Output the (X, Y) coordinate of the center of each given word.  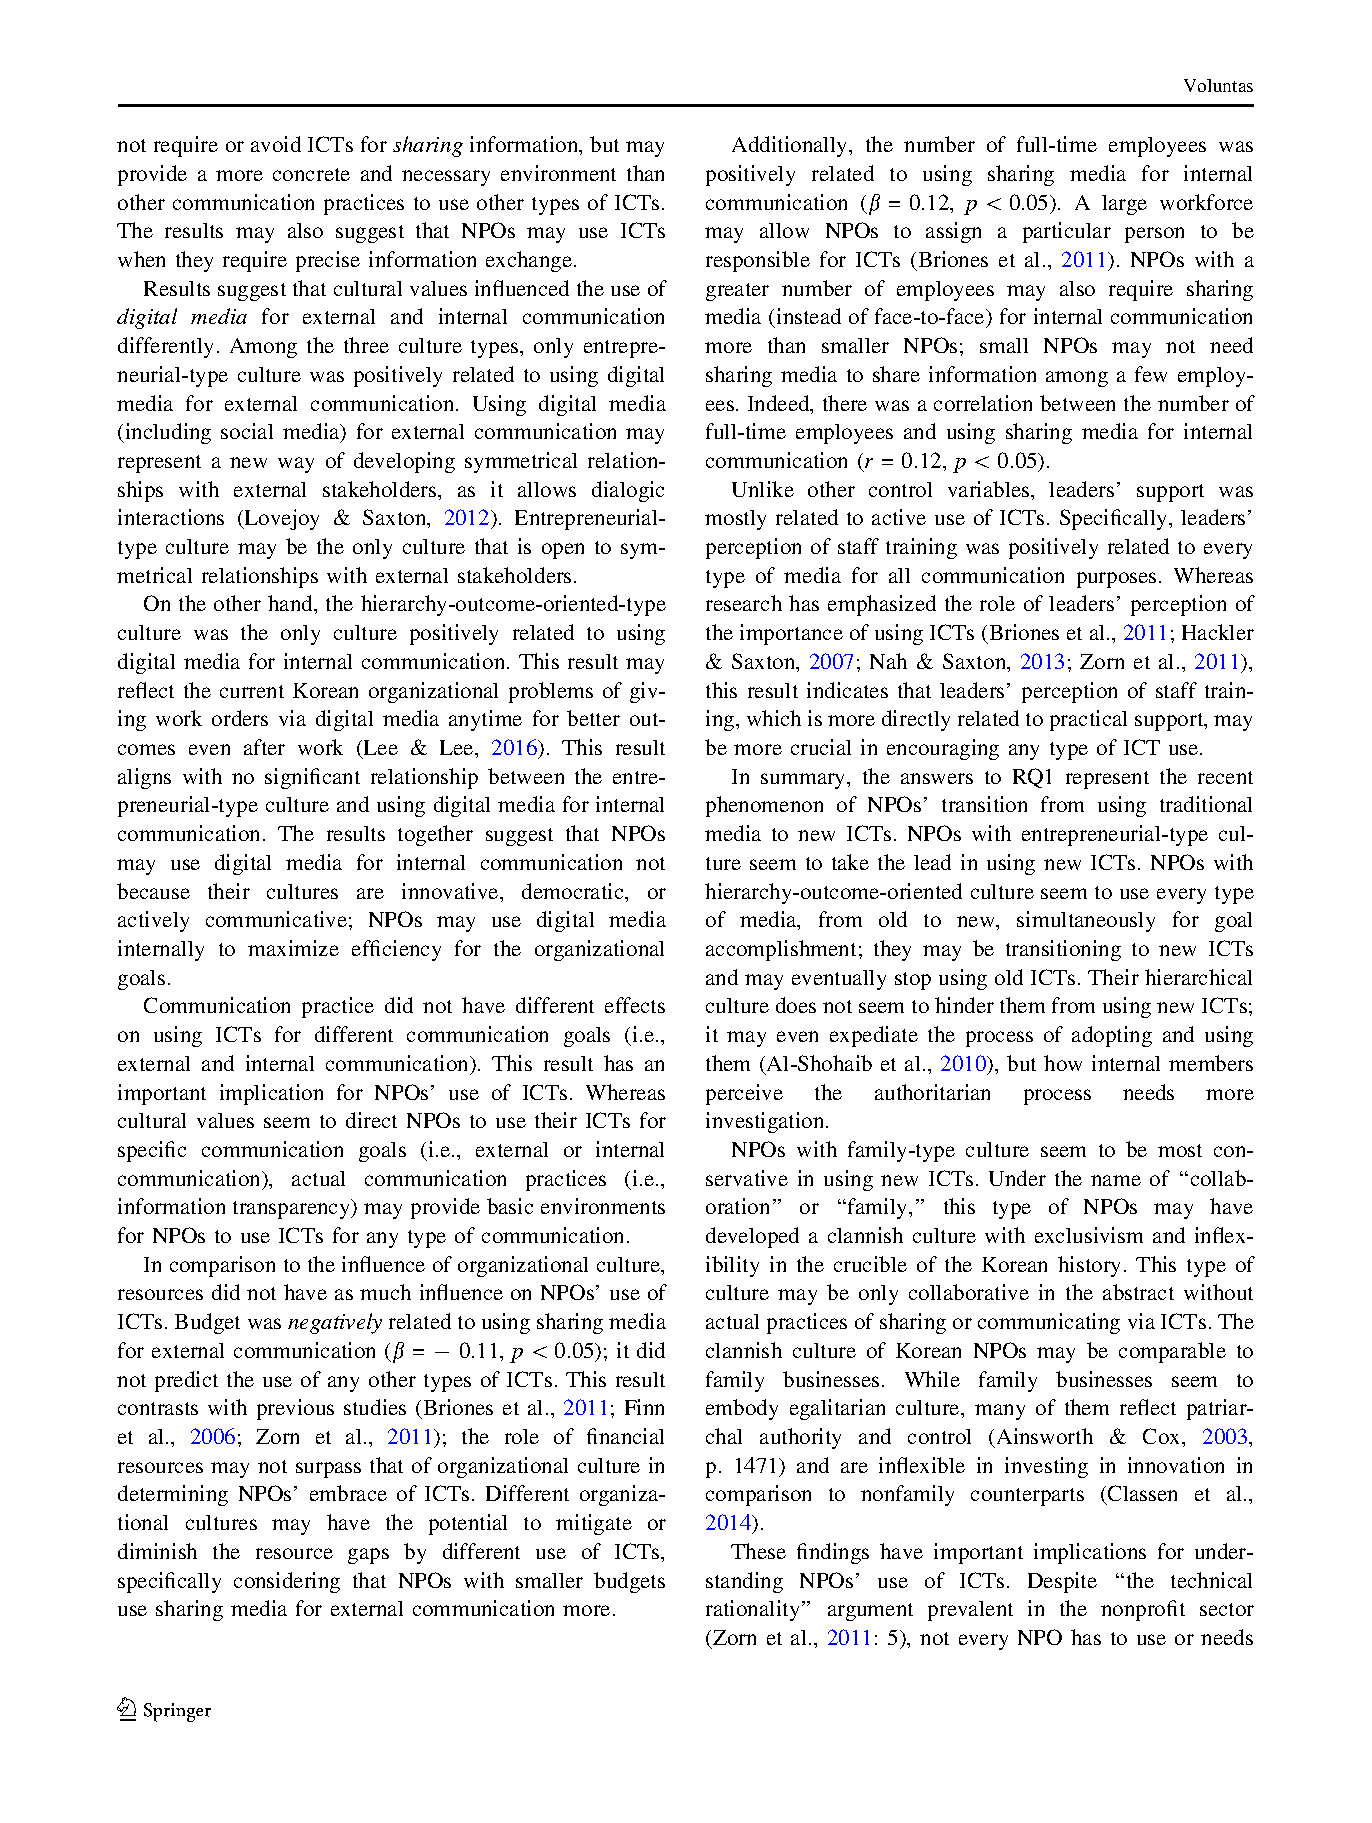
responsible (758, 261)
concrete (311, 174)
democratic (574, 891)
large (1124, 205)
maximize (293, 948)
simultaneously (1086, 921)
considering (287, 1582)
